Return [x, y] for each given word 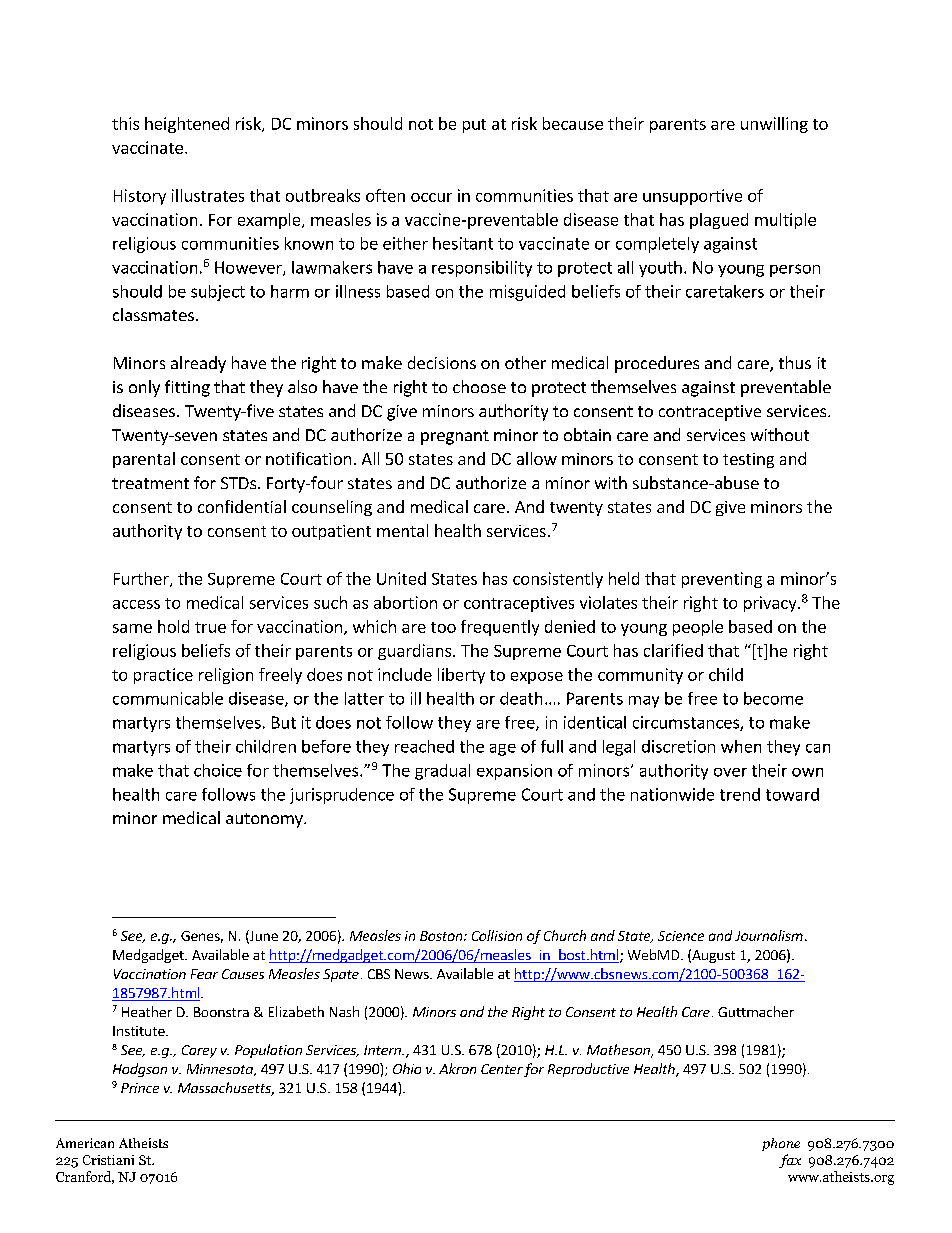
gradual [442, 772]
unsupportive [692, 197]
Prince [140, 1088]
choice [218, 770]
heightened [187, 125]
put [474, 126]
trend [740, 794]
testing [748, 460]
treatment [150, 483]
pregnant [455, 437]
